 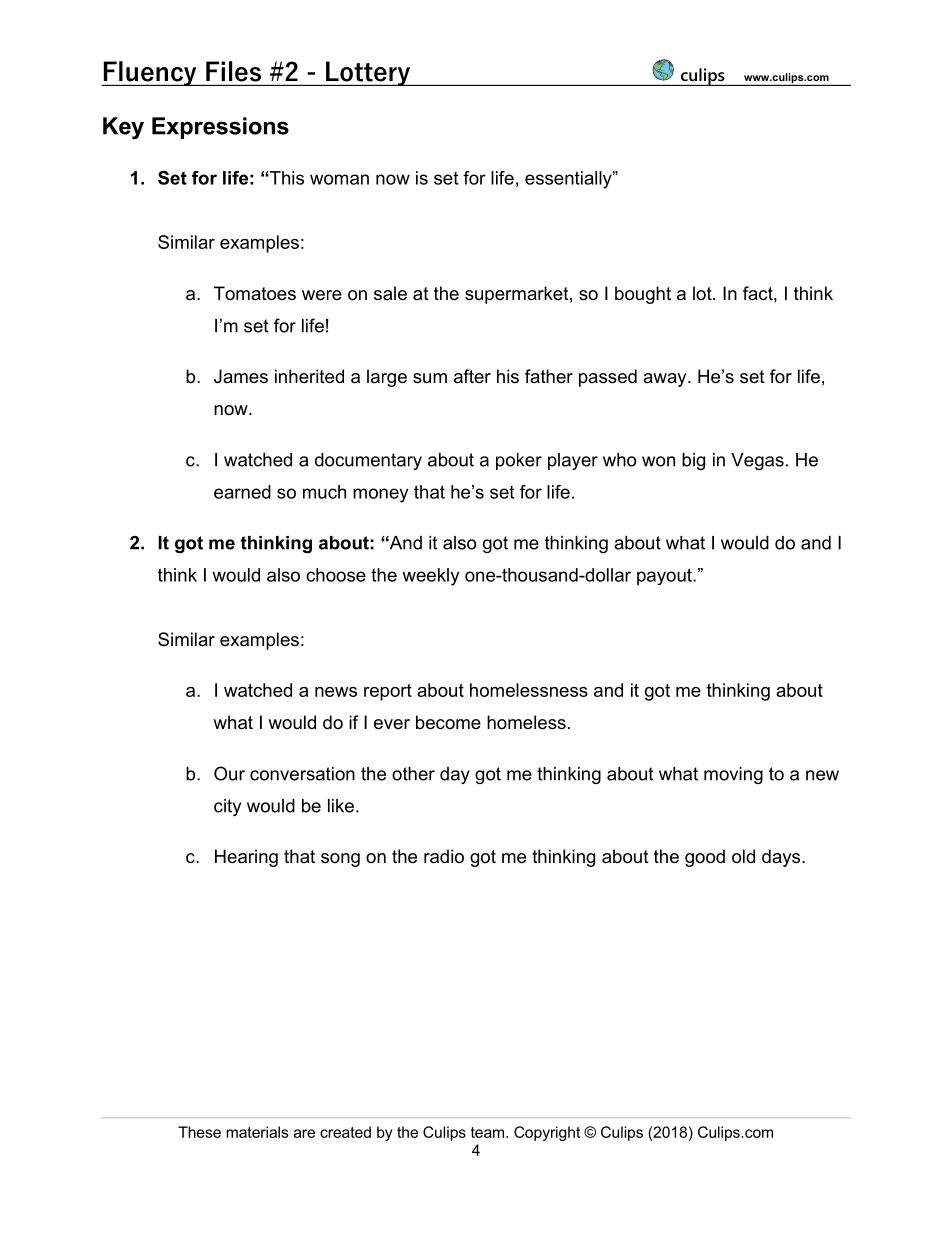 I want to click on James, so click(x=241, y=376).
